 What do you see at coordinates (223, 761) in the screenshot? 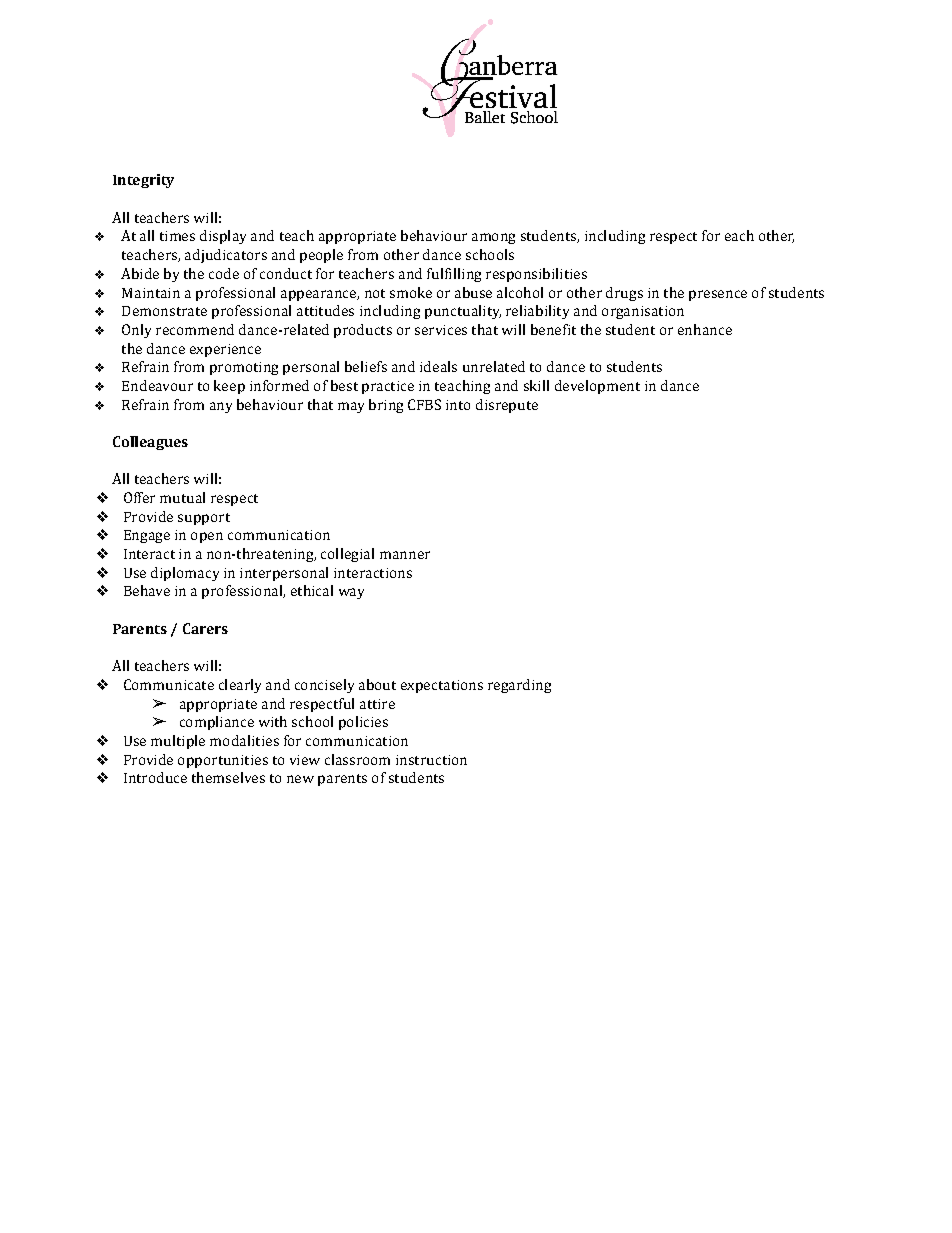
I see `opportunities` at bounding box center [223, 761].
